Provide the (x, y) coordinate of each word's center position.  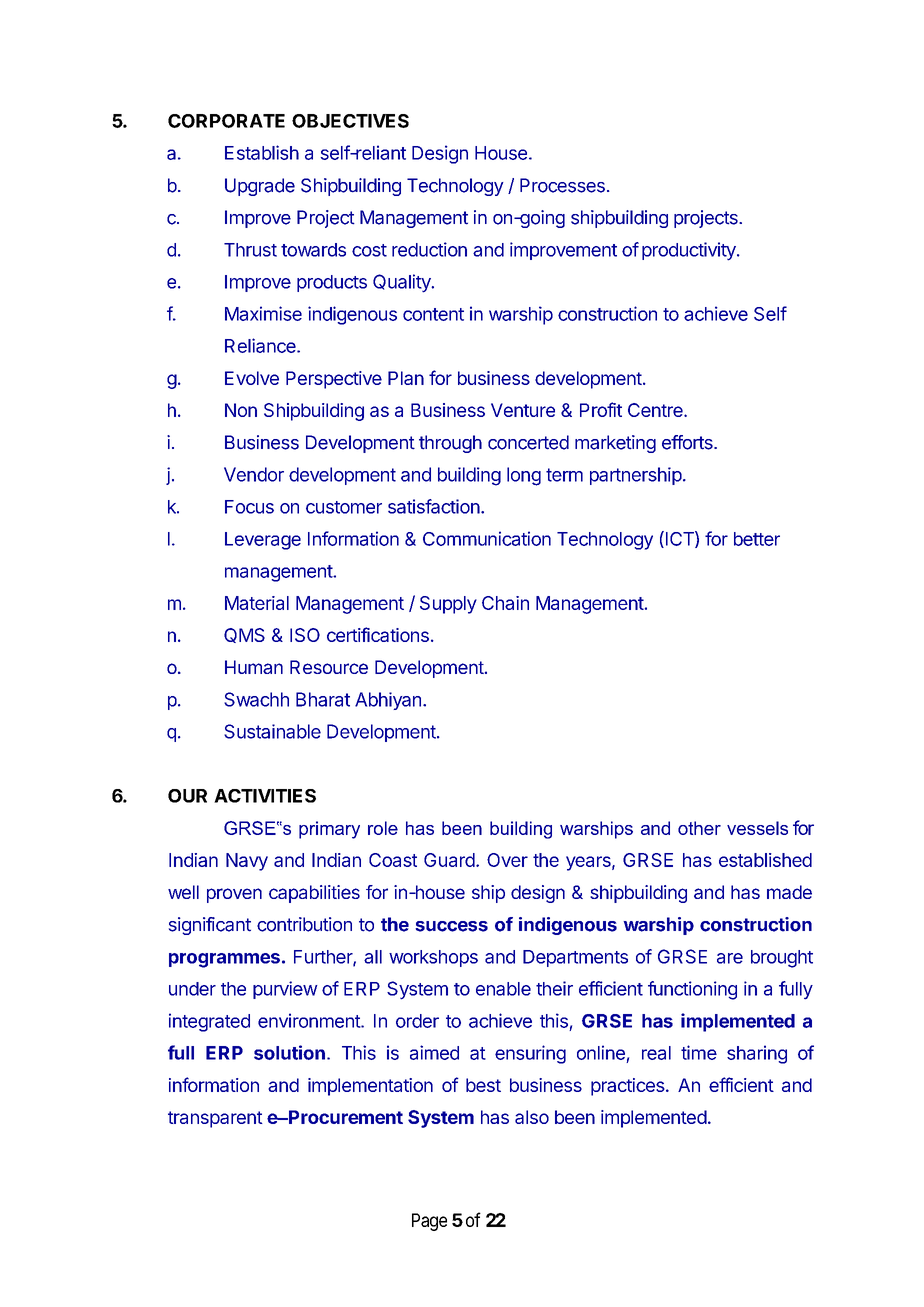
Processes (562, 185)
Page (429, 1222)
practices (628, 1087)
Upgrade (260, 187)
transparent (215, 1119)
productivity (690, 251)
